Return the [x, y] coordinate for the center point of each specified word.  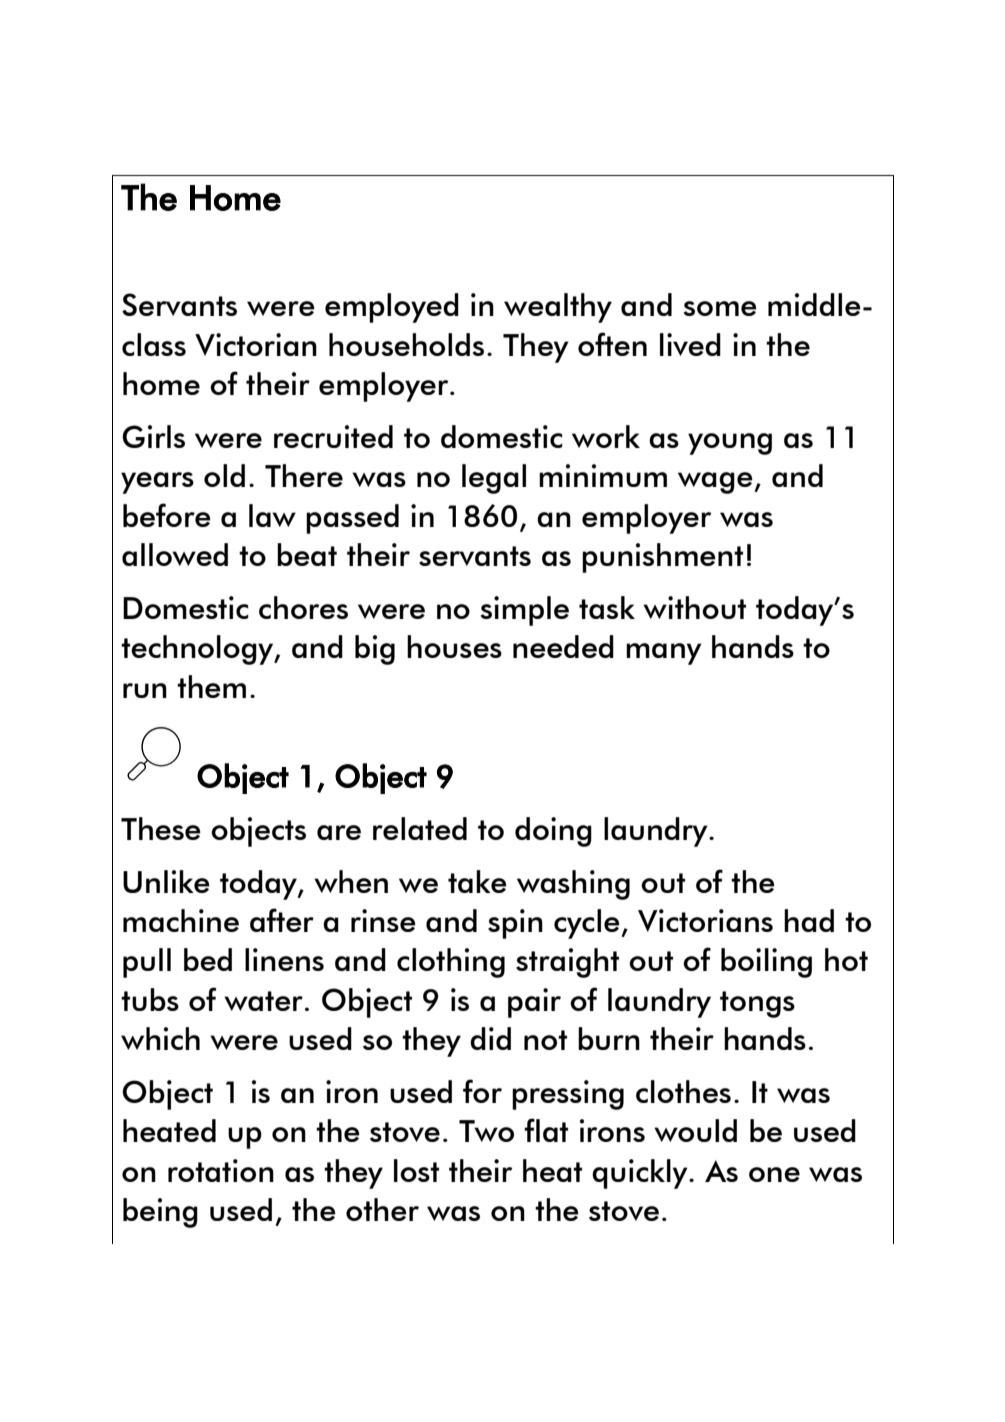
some [720, 308]
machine [181, 920]
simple [524, 611]
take [477, 881]
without [694, 607]
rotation [221, 1170]
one [774, 1174]
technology [198, 650]
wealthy [558, 308]
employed [392, 308]
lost [416, 1170]
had [809, 920]
